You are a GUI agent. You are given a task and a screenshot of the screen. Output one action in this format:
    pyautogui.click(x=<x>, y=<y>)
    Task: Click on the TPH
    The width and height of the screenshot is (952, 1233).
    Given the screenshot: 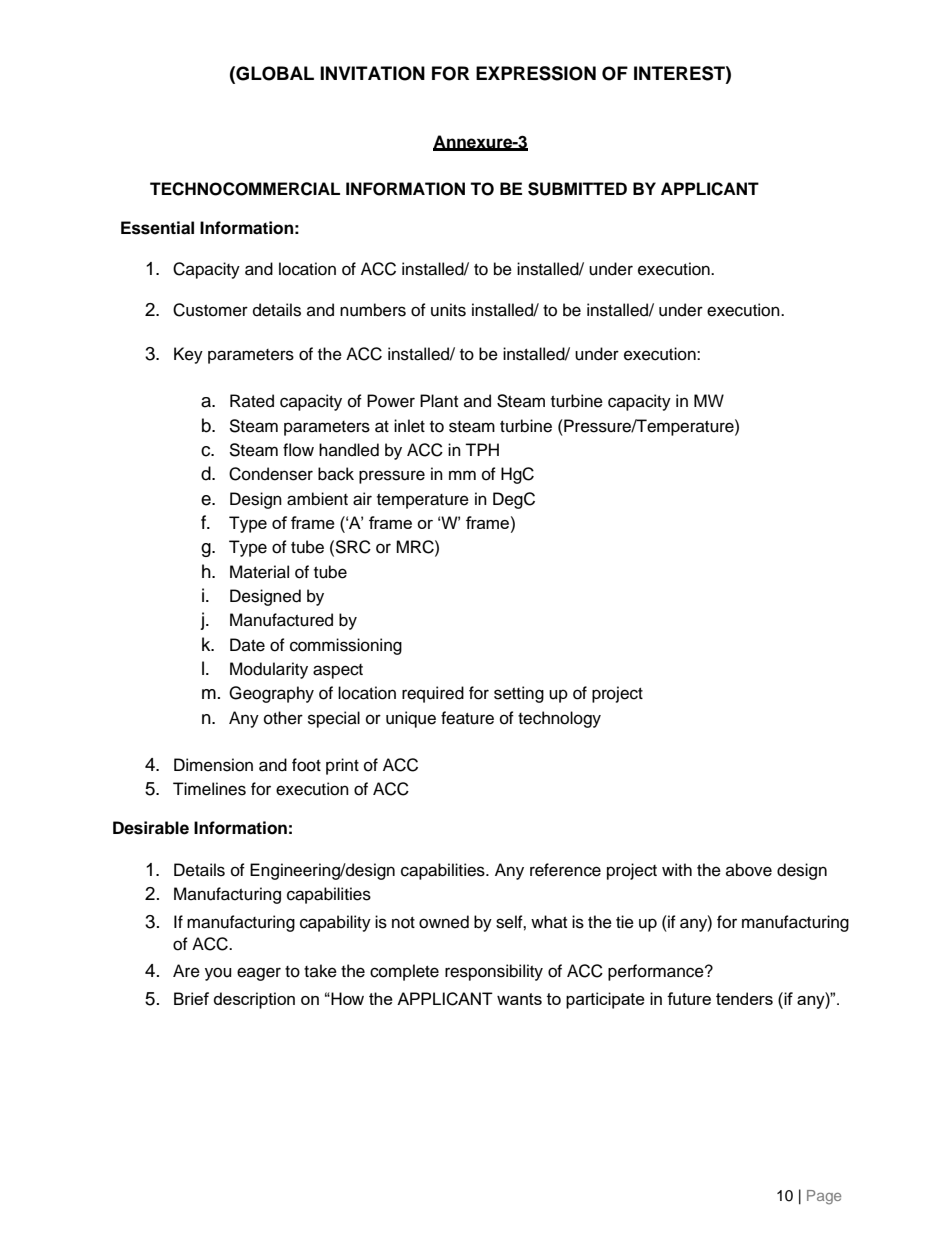 What is the action you would take?
    pyautogui.click(x=482, y=449)
